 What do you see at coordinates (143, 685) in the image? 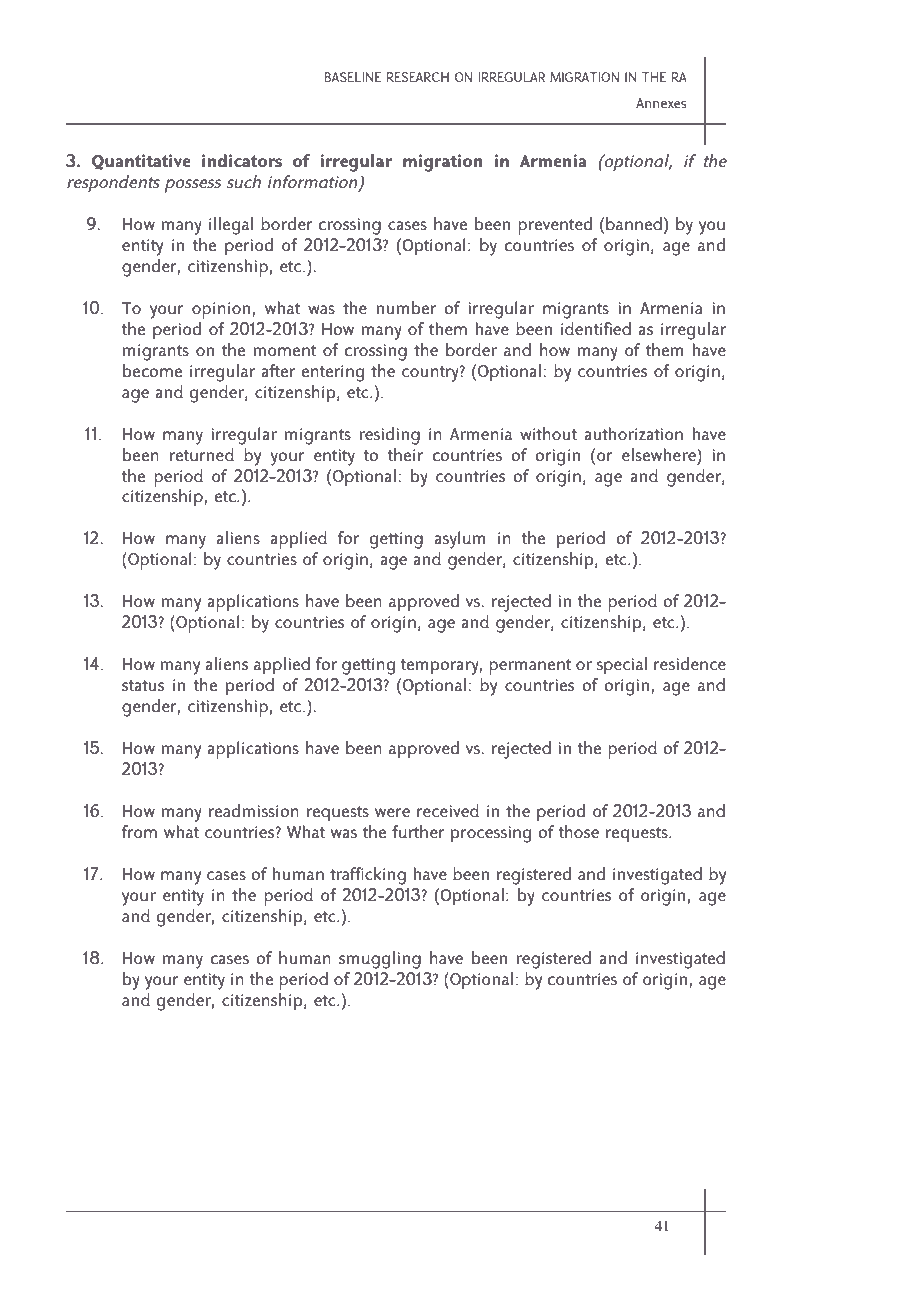
I see `status` at bounding box center [143, 685].
